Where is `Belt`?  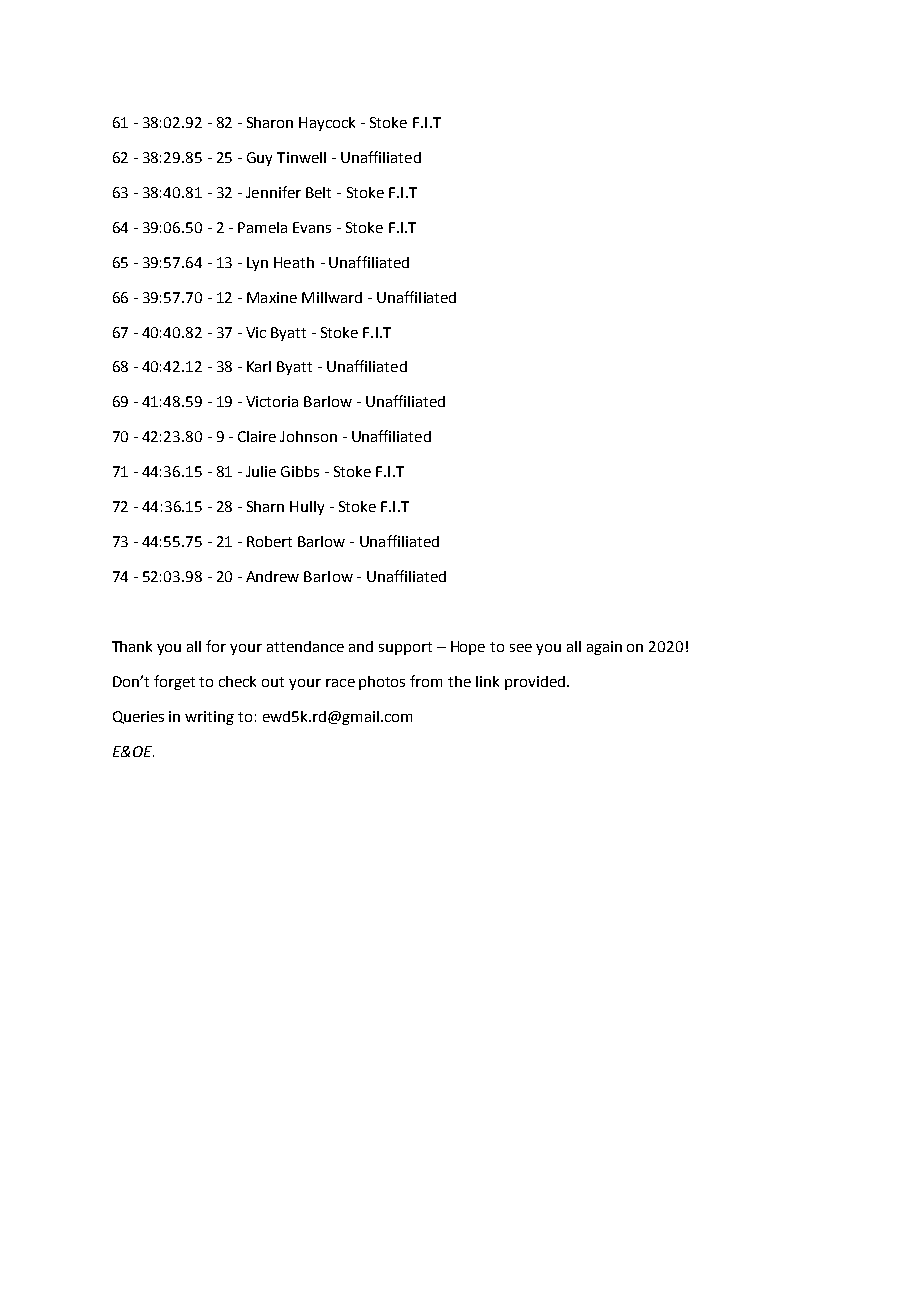
Belt is located at coordinates (318, 192).
